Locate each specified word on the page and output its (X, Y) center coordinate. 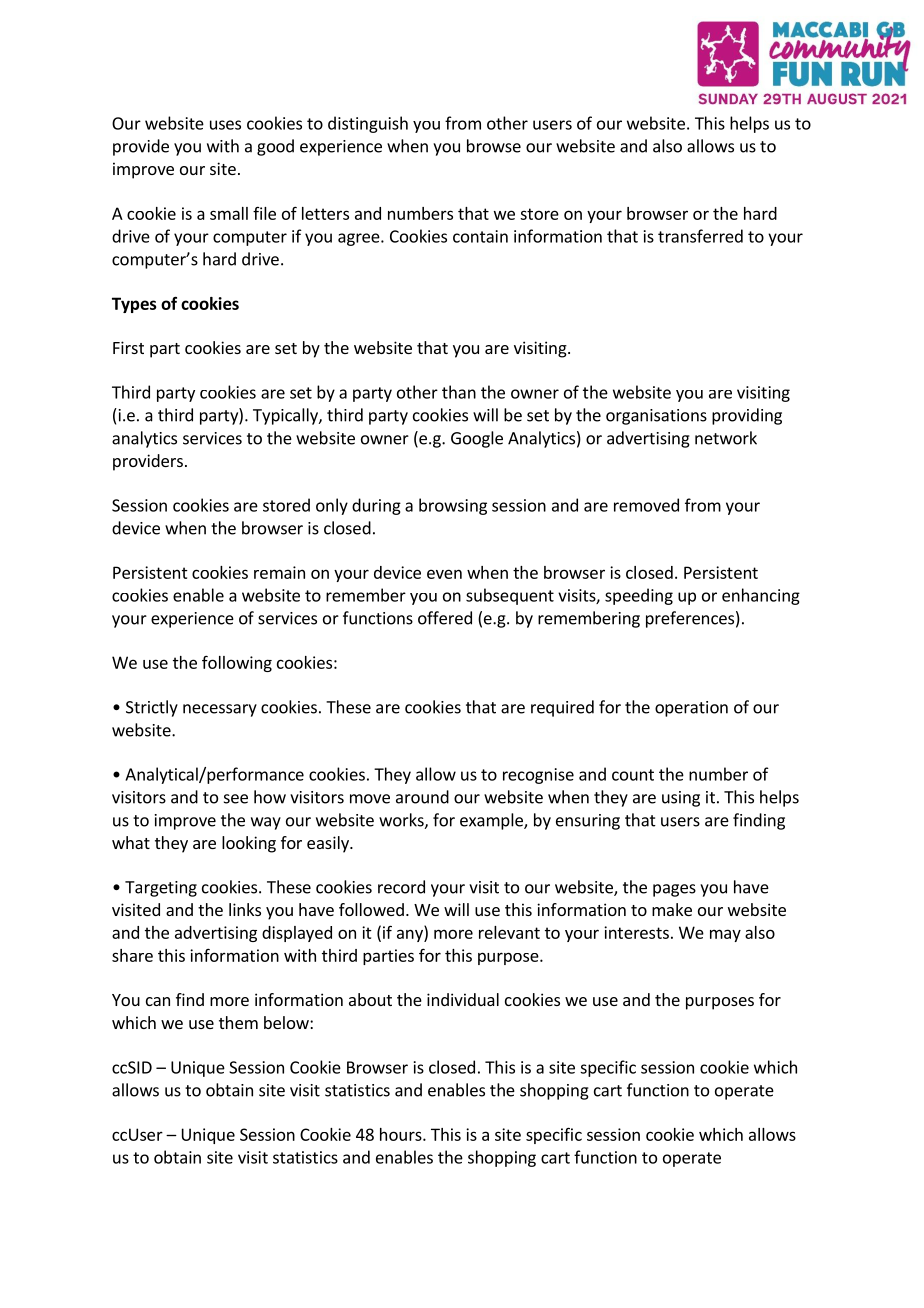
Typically (286, 416)
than (459, 392)
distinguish (368, 124)
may (725, 935)
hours (402, 1134)
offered (445, 618)
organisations (656, 417)
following (237, 663)
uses (225, 125)
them (238, 1022)
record (401, 887)
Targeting (161, 889)
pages (674, 890)
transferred (700, 236)
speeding (639, 596)
